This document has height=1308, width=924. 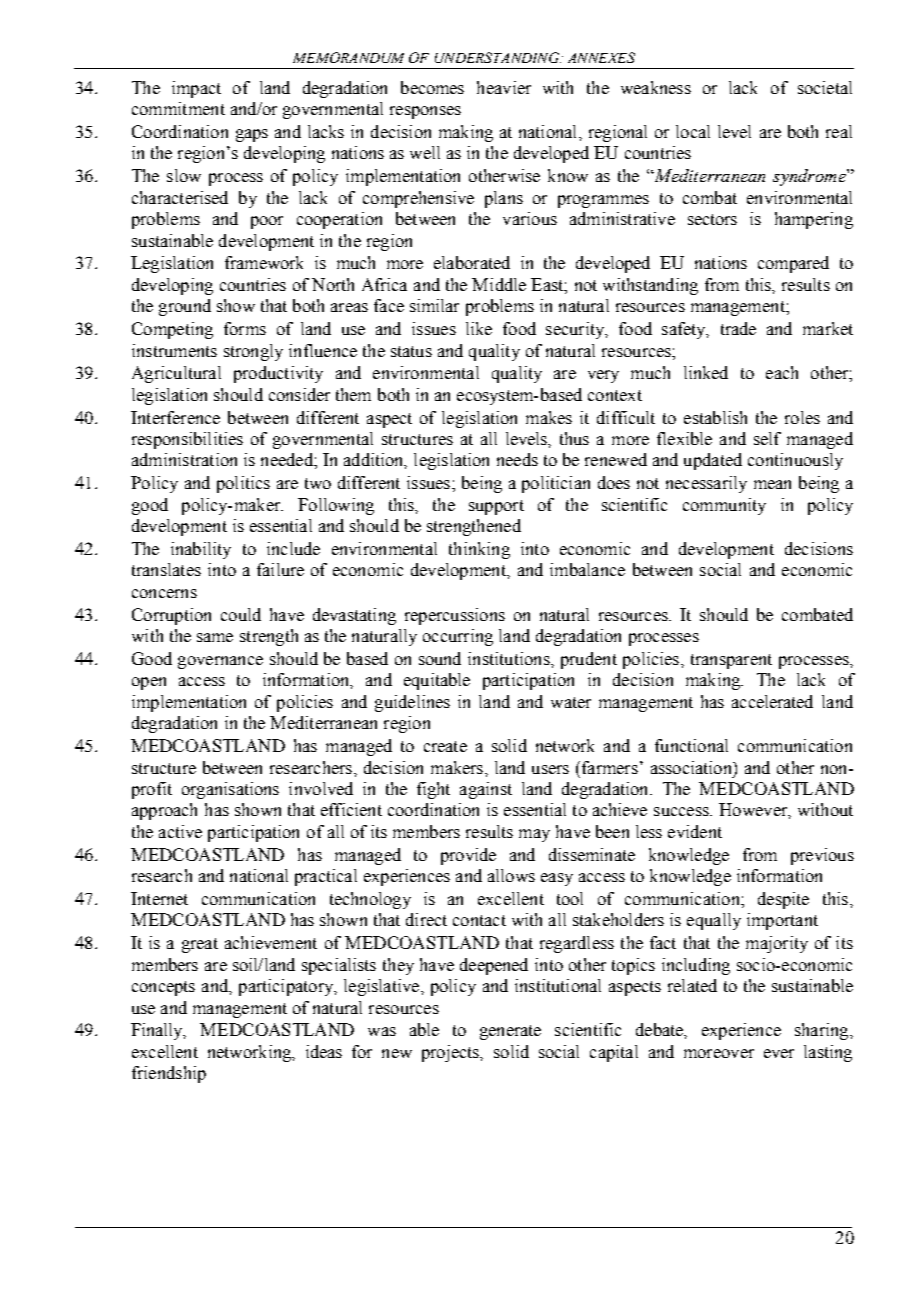 I want to click on inability, so click(x=201, y=550).
